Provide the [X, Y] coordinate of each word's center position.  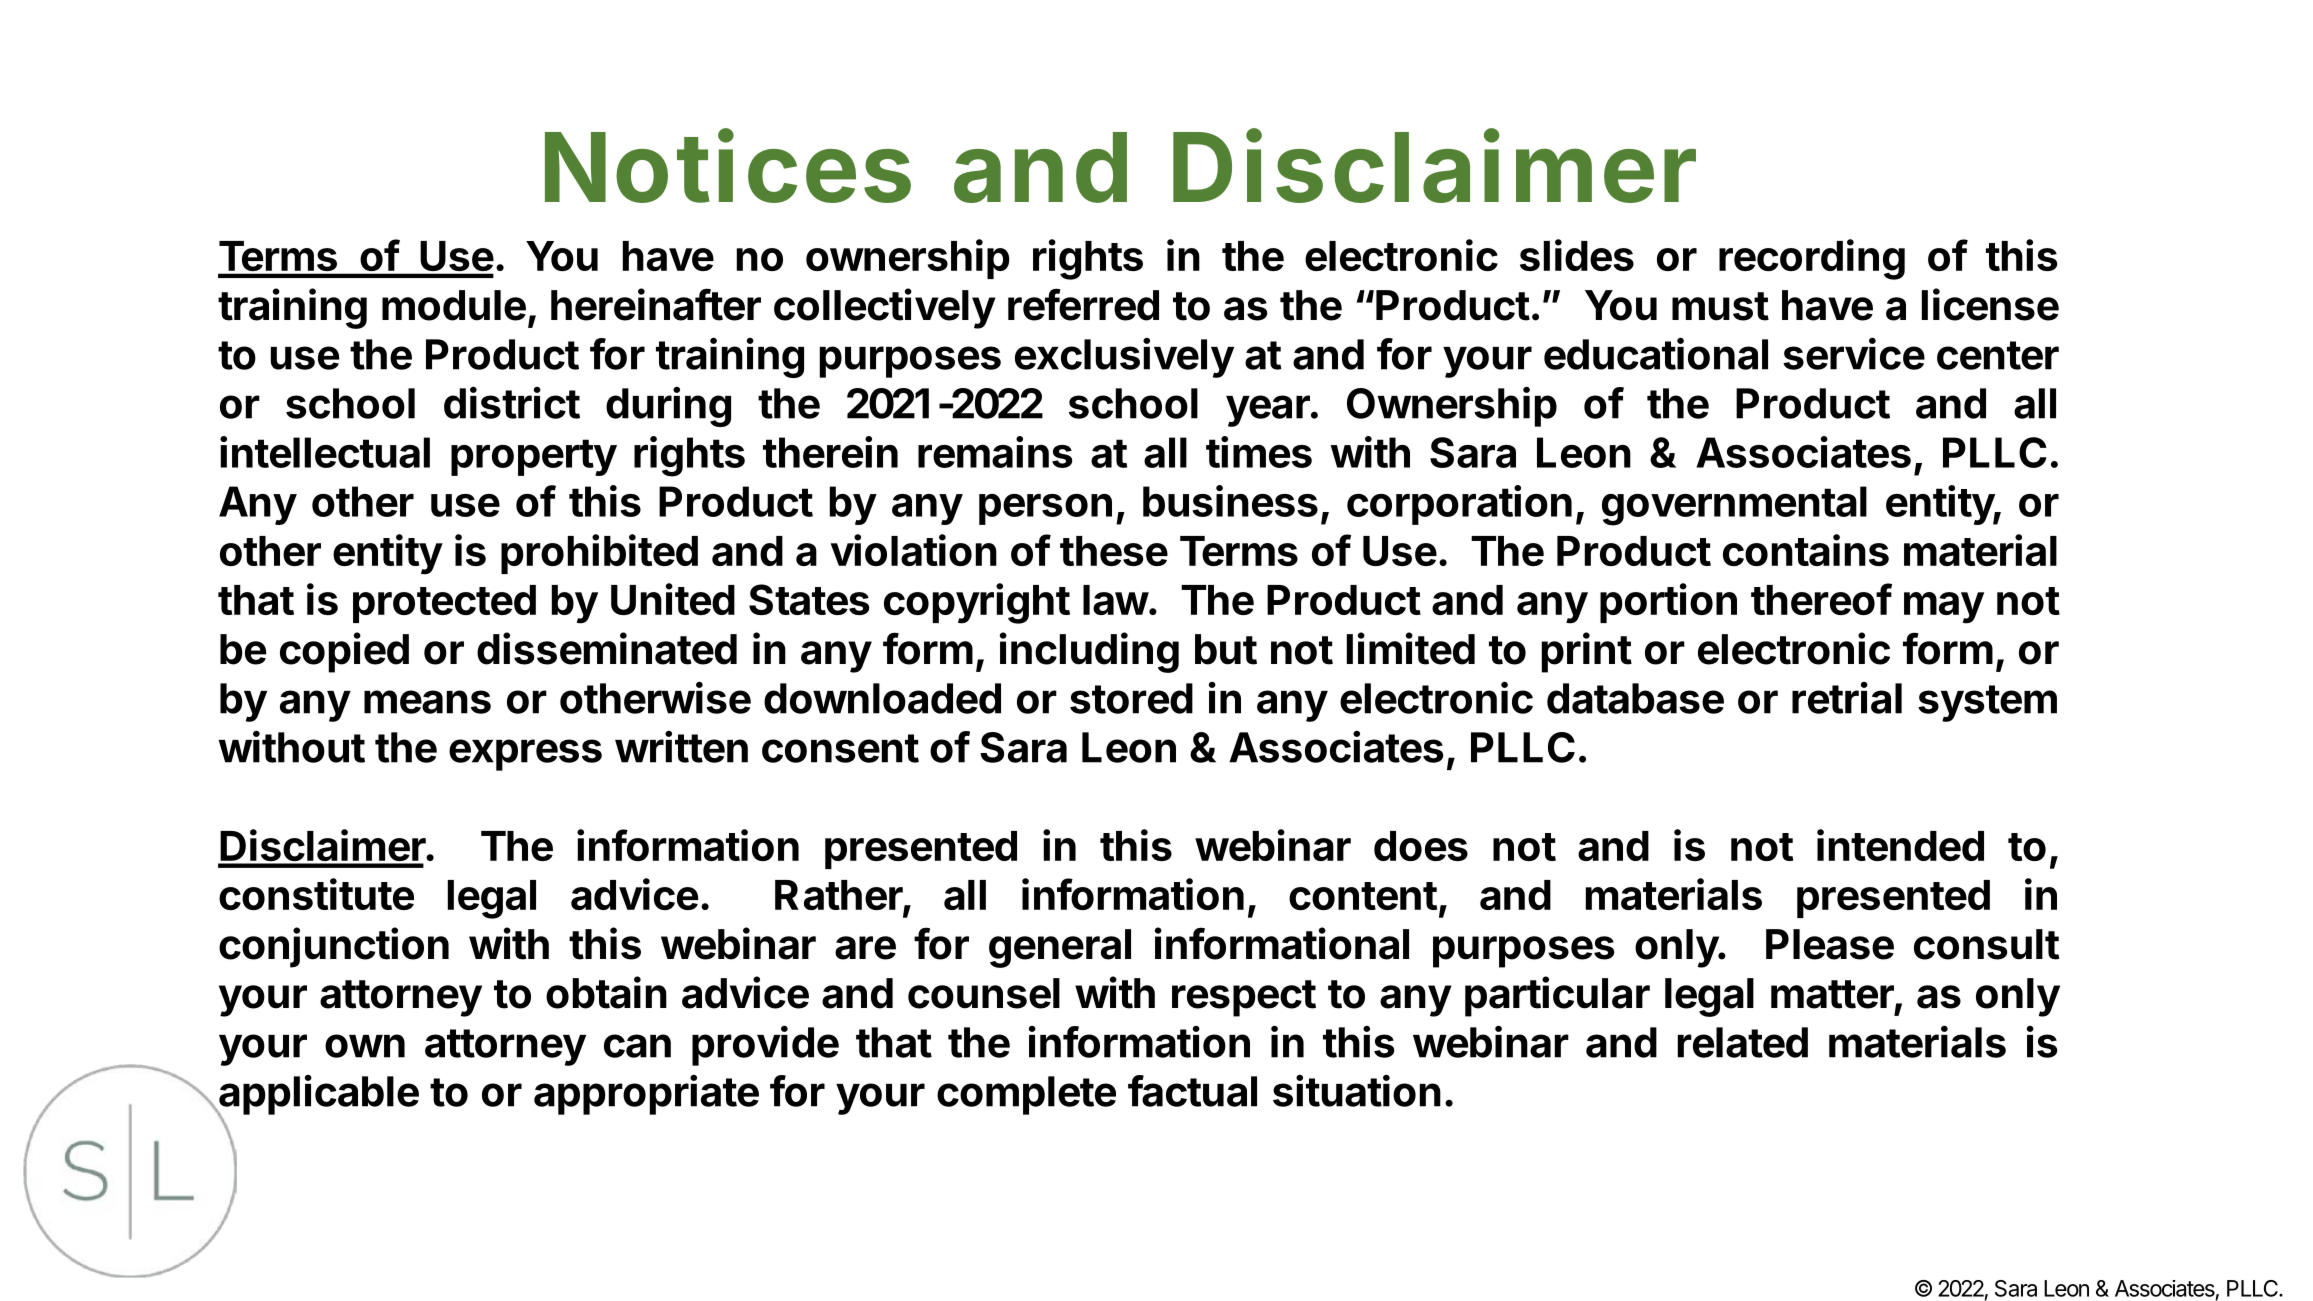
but [1226, 649]
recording [1812, 259]
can [637, 1046]
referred [1083, 304]
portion [1668, 603]
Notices [728, 166]
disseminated [607, 648]
